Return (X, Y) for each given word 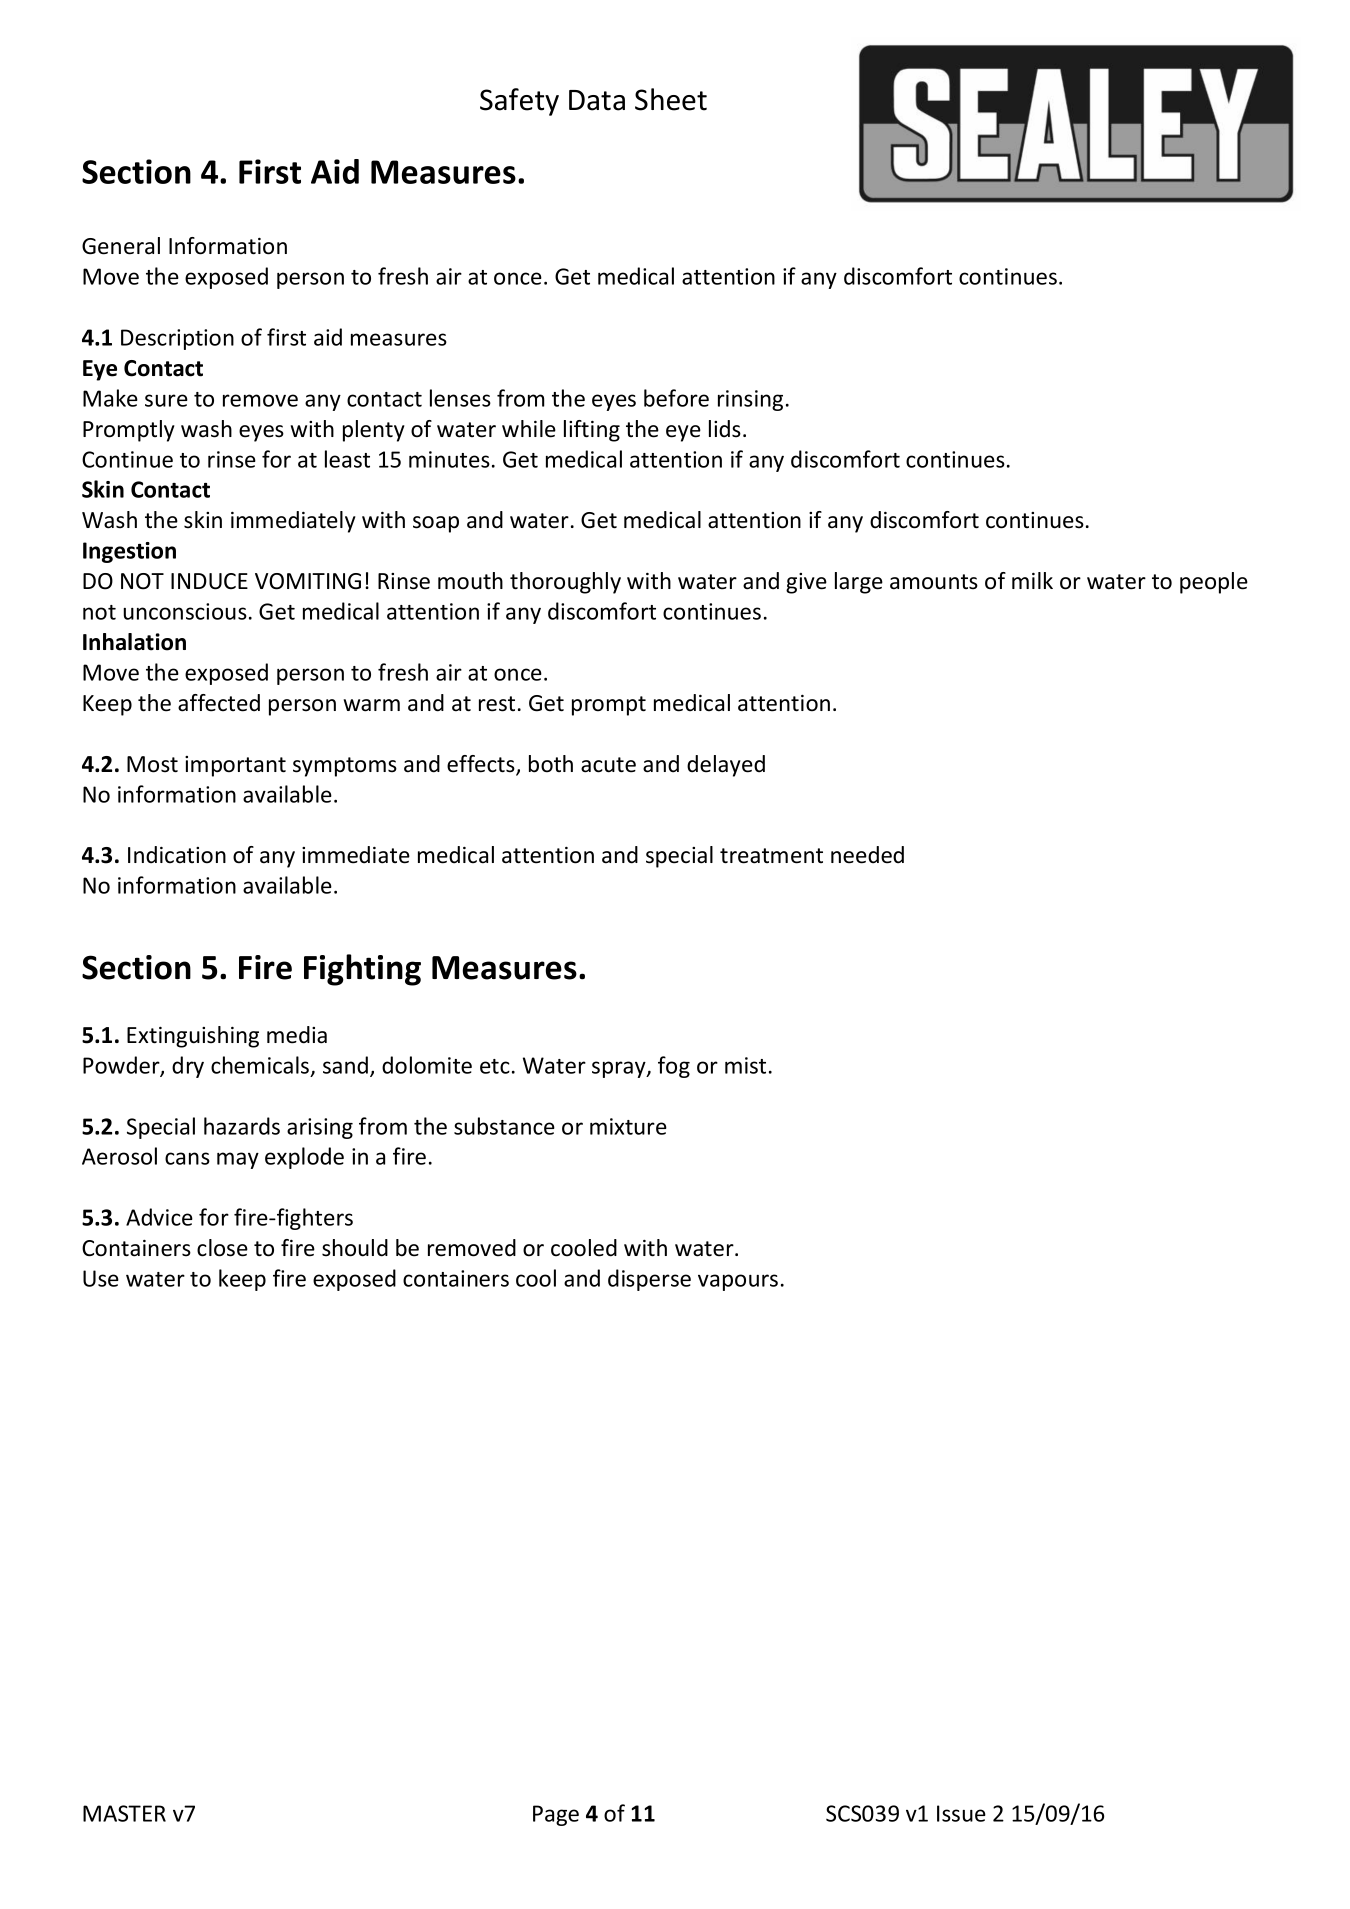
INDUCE (209, 581)
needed (867, 855)
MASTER (124, 1813)
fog (674, 1067)
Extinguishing (193, 1037)
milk (1032, 580)
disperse (649, 1280)
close (222, 1248)
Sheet (671, 99)
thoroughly (565, 583)
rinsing (750, 400)
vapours (738, 1282)
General (121, 246)
